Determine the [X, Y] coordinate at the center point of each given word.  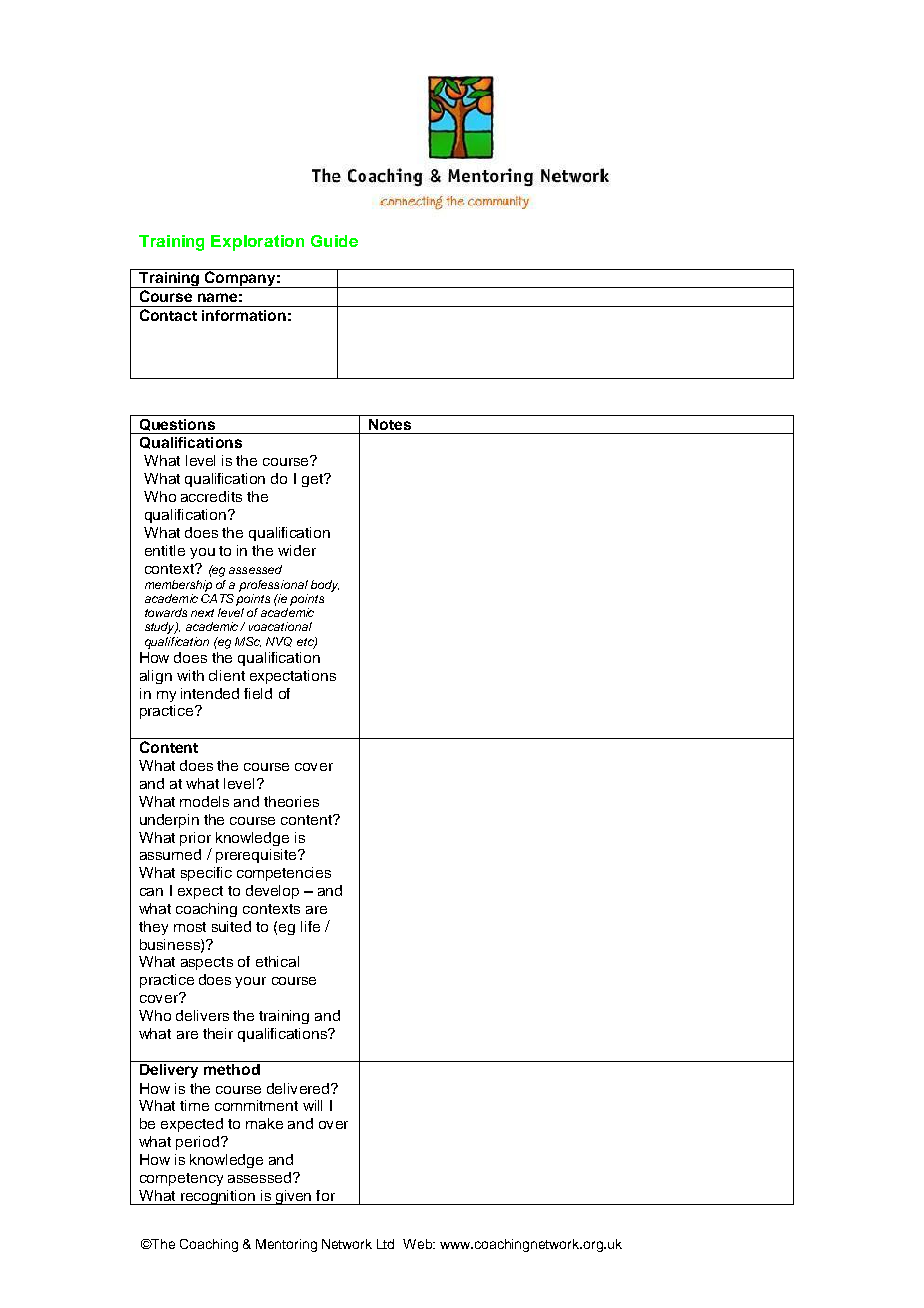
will [312, 1105]
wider [297, 550]
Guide [334, 241]
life [310, 926]
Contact [168, 315]
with [190, 675]
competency [181, 1179]
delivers [202, 1015]
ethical [277, 961]
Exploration [257, 243]
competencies [284, 874]
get [313, 480]
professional [273, 586]
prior [195, 839]
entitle [165, 550]
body [325, 586]
